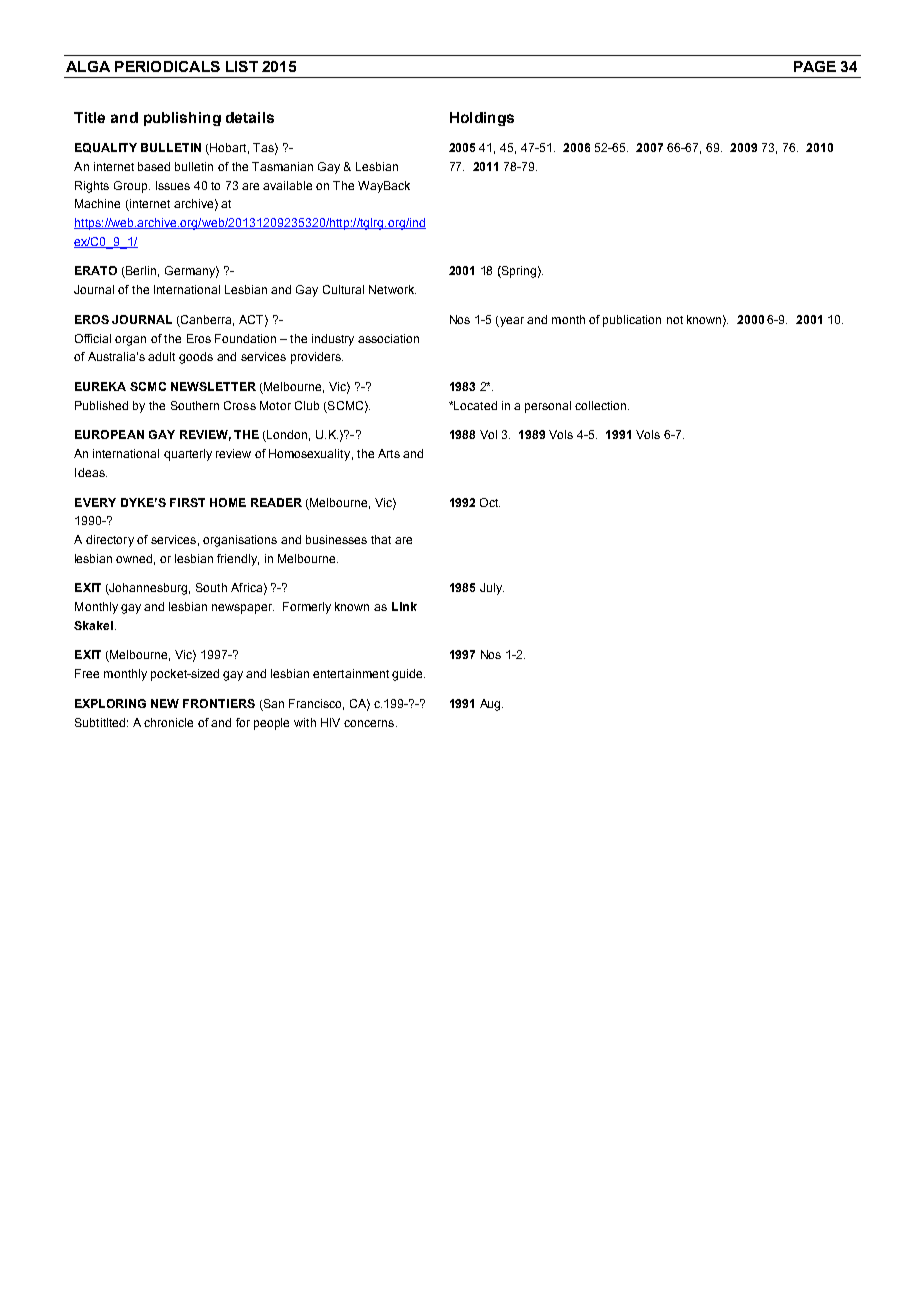 This page has height=1308, width=924. Describe the element at coordinates (482, 119) in the page. I see `Holdings` at that location.
